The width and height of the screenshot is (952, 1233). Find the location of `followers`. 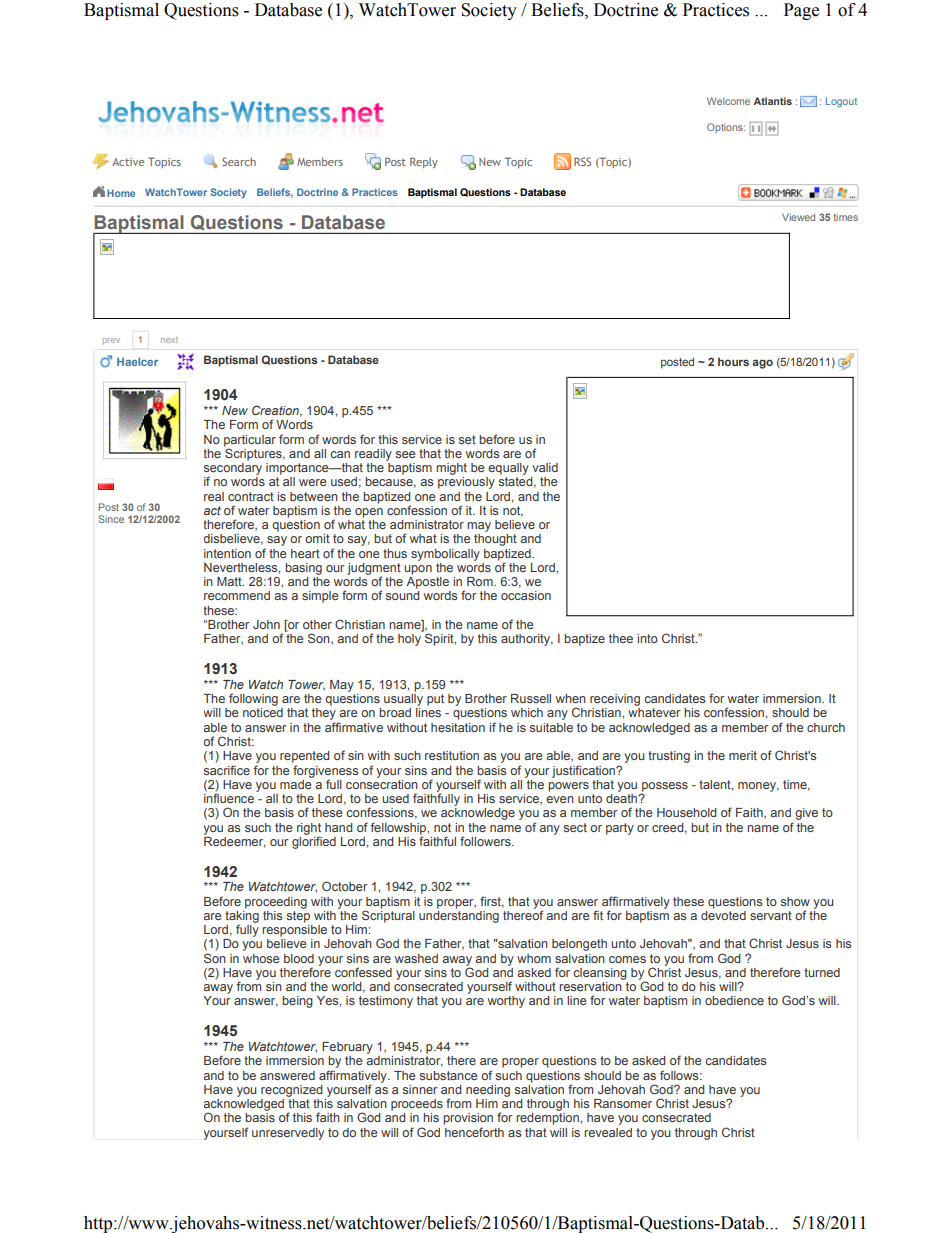

followers is located at coordinates (486, 841).
